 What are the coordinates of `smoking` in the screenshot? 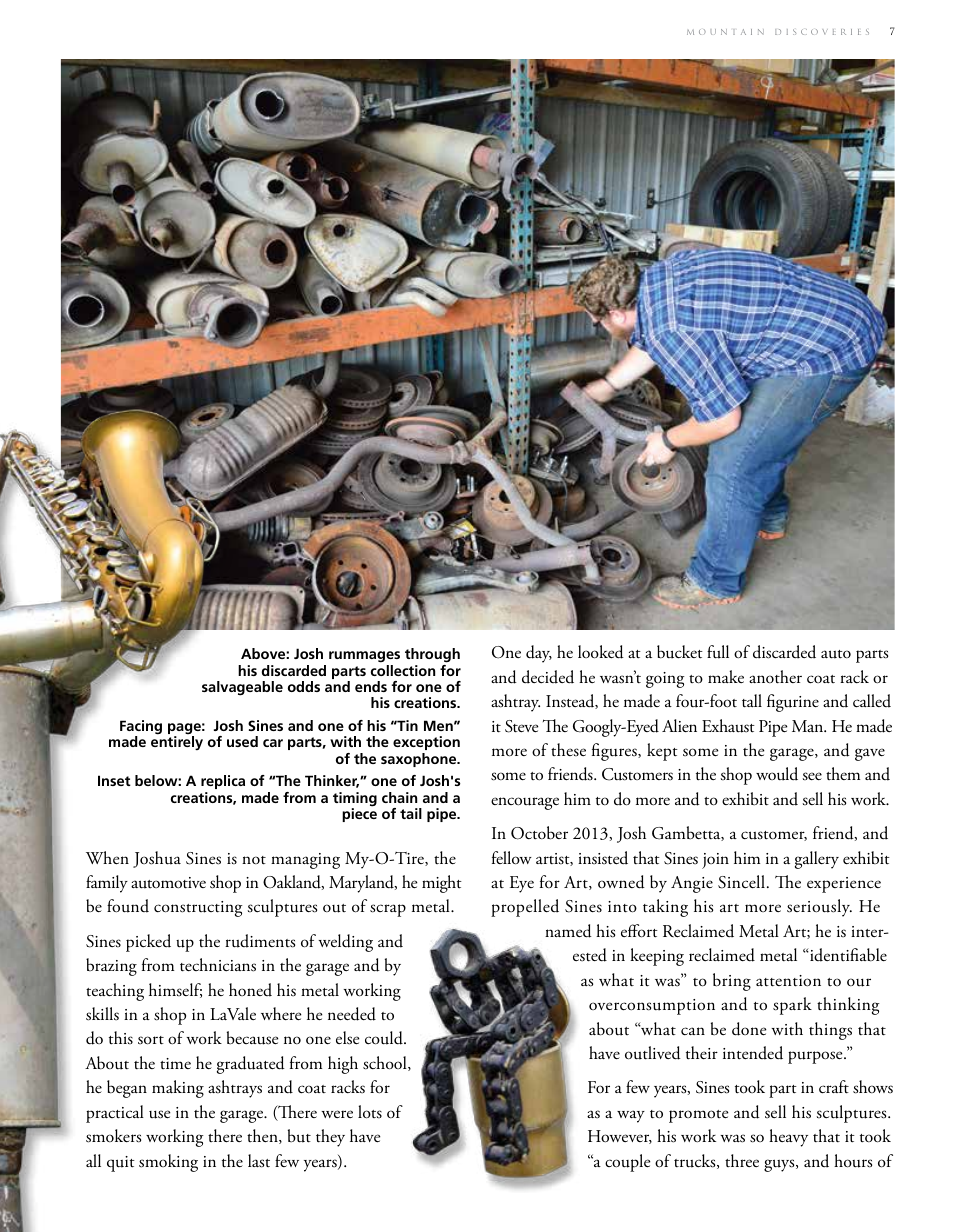 It's located at (168, 1163).
